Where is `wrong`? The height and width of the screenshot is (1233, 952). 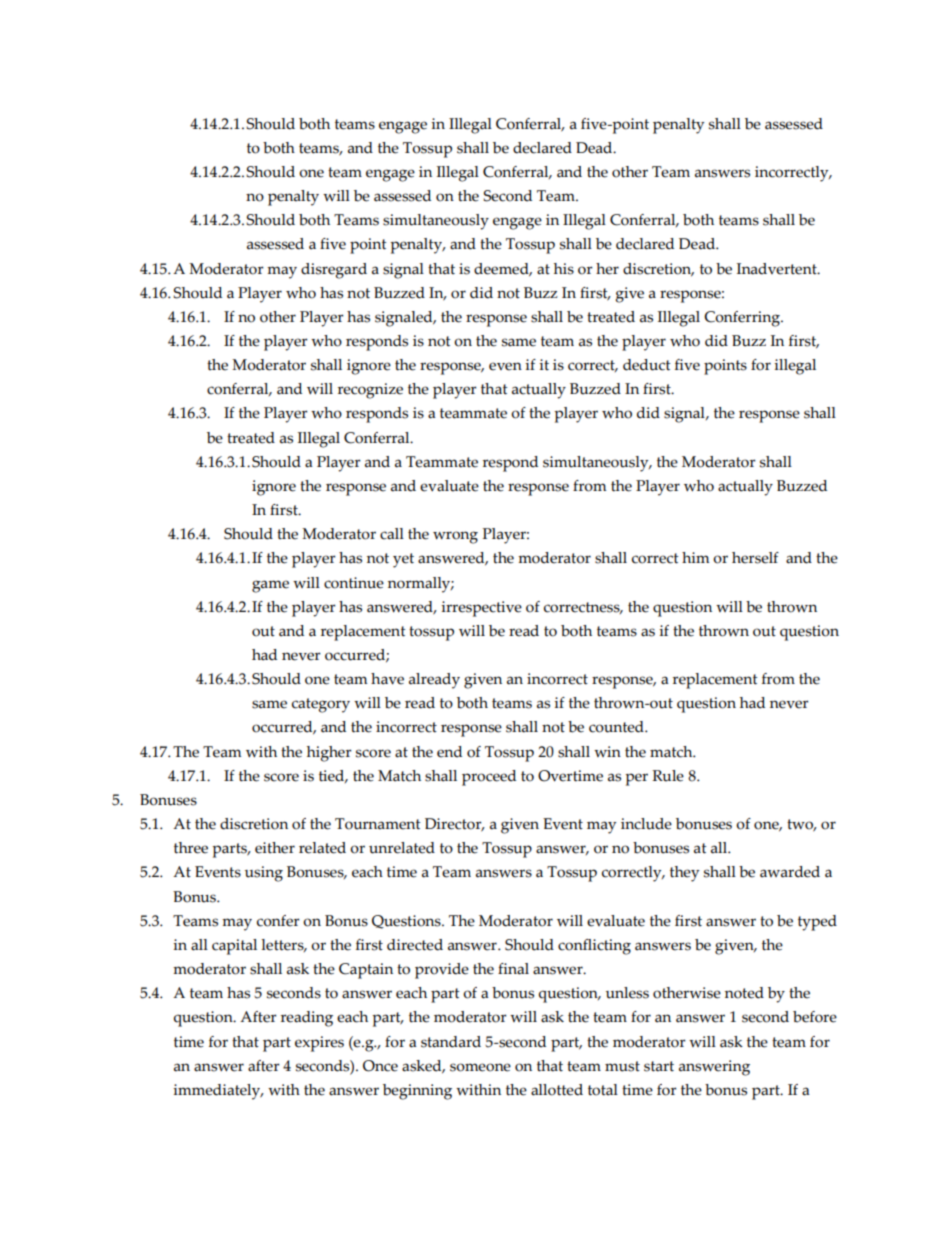 wrong is located at coordinates (455, 537).
